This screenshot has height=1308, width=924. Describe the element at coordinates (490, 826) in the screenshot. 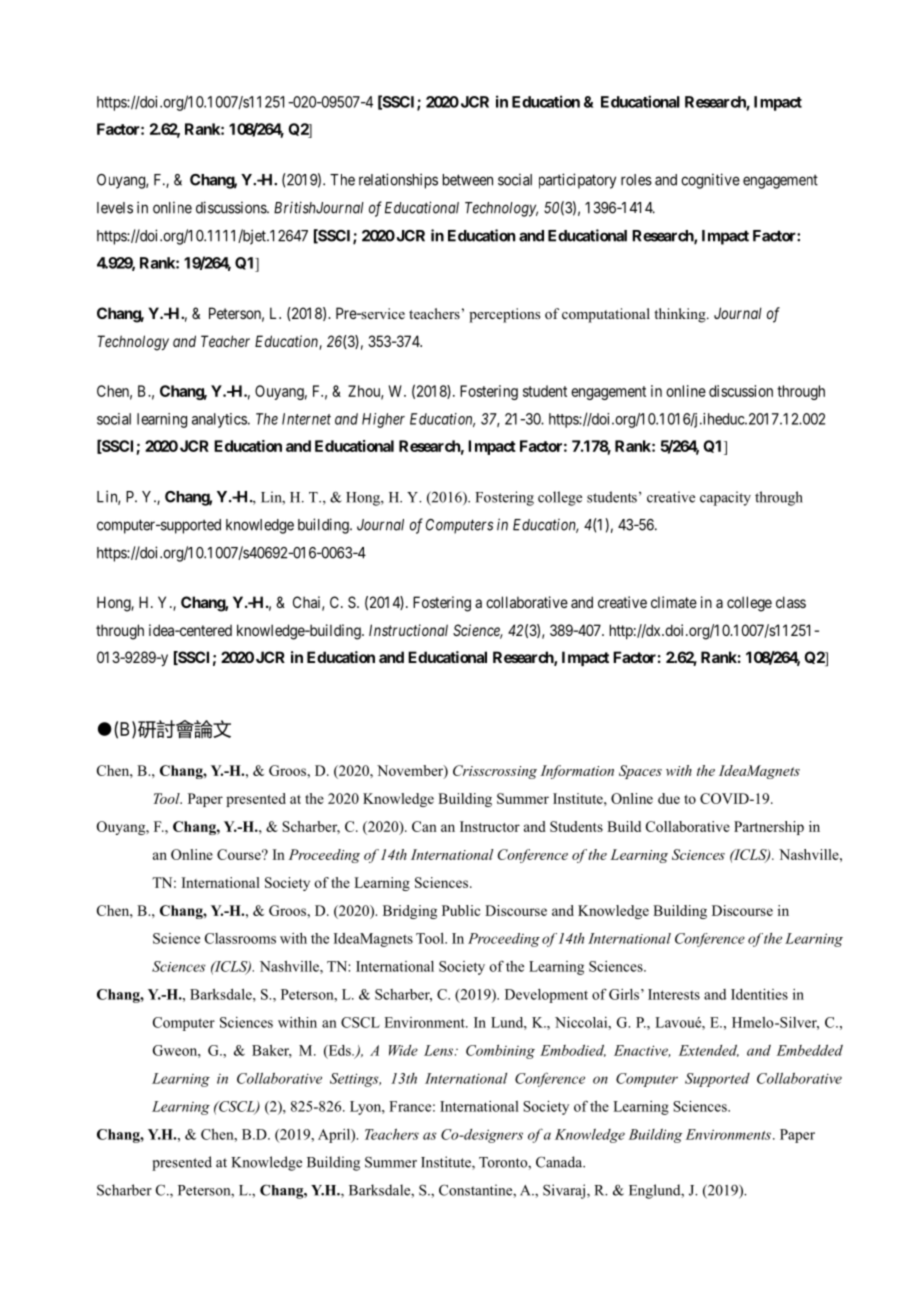

I see `Instructor` at that location.
